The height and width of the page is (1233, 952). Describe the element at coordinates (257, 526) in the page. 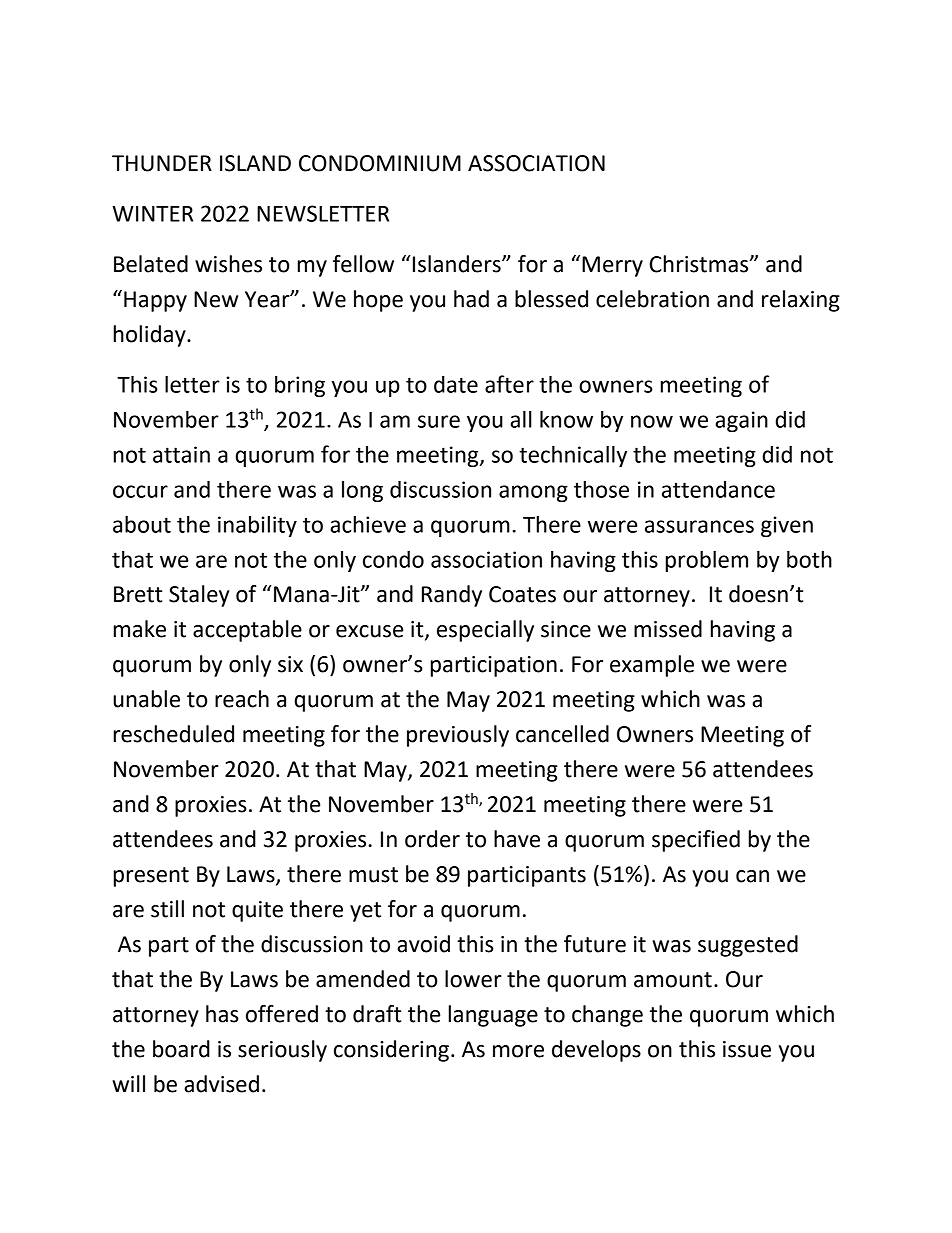

I see `inability` at that location.
